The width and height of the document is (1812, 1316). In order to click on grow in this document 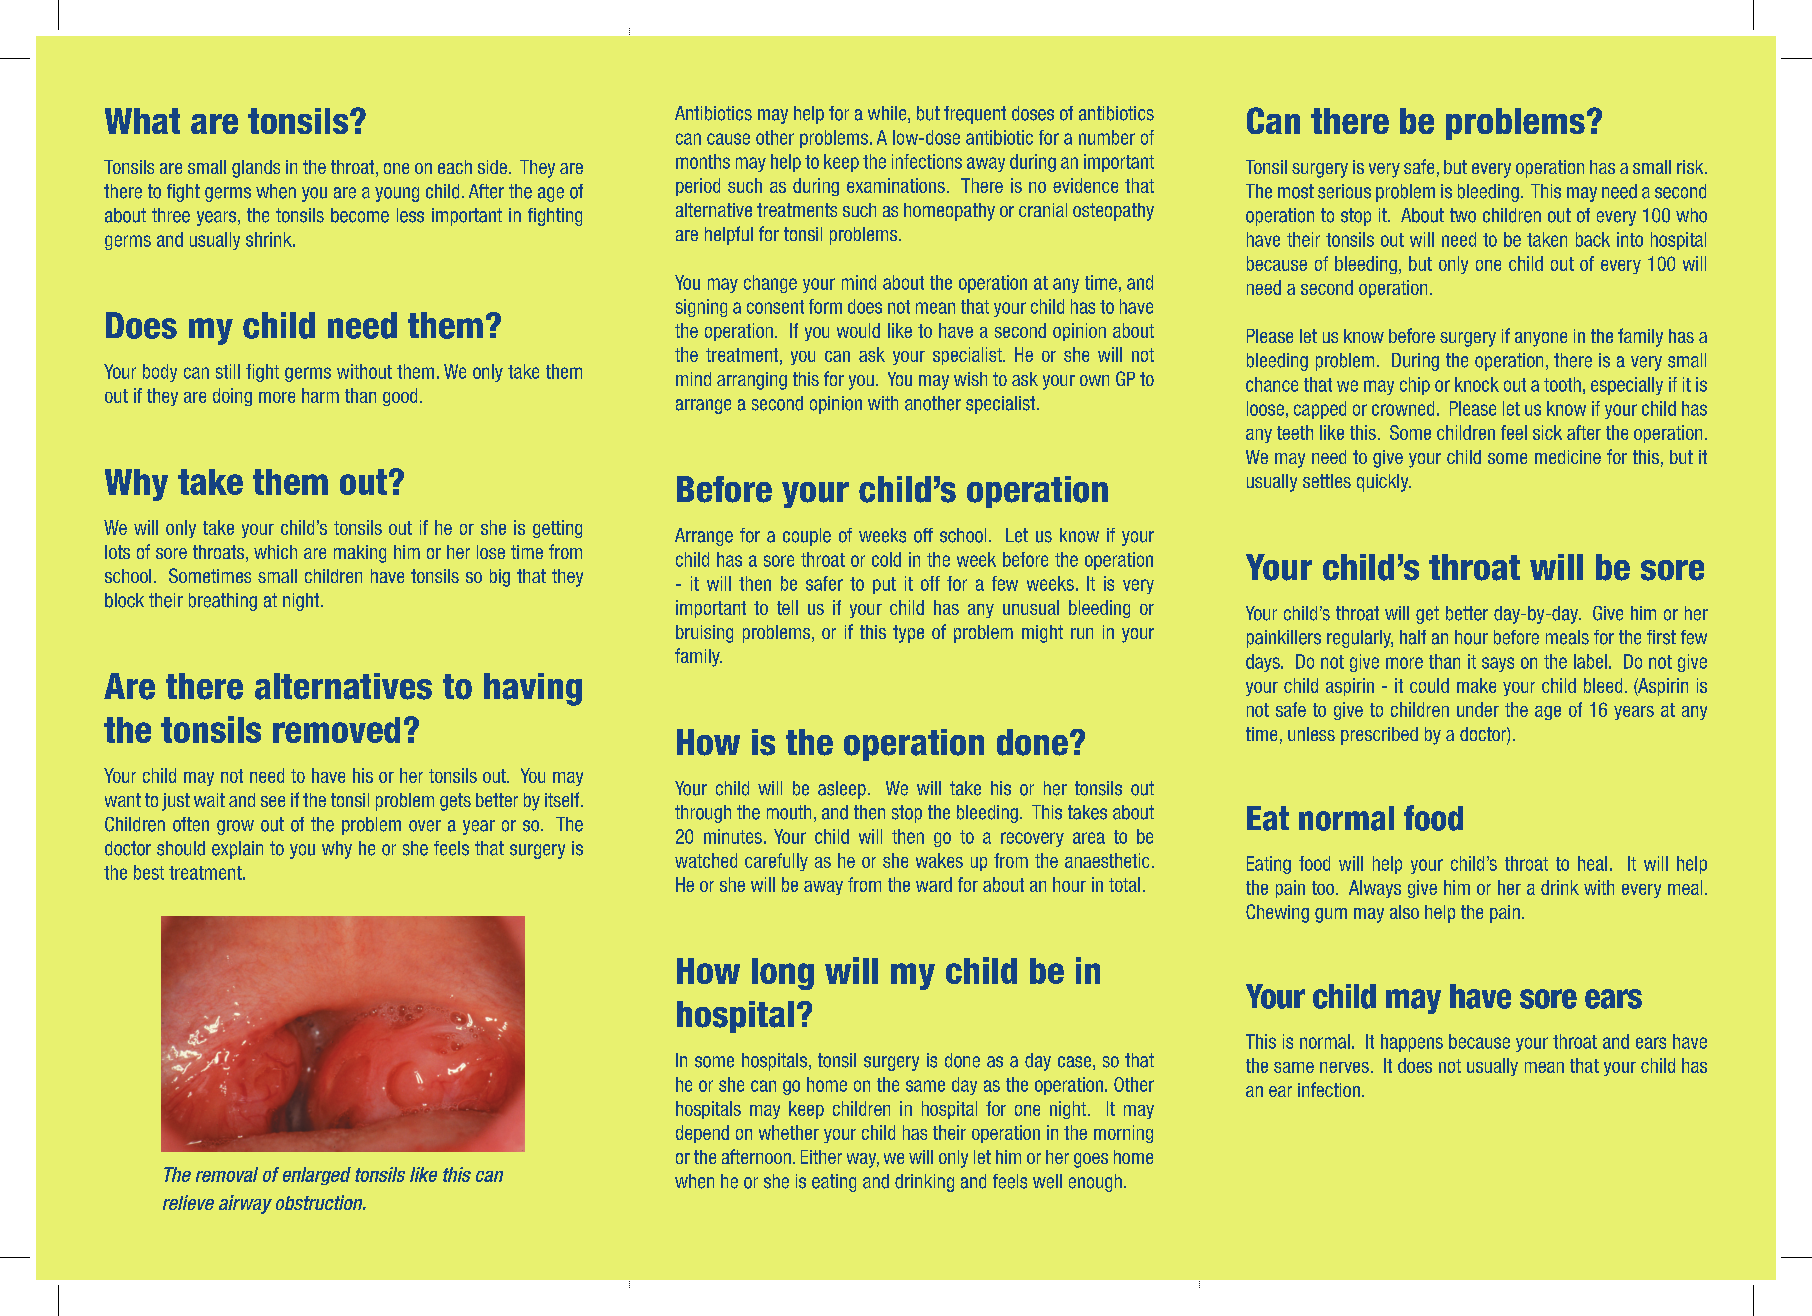, I will do `click(235, 827)`.
